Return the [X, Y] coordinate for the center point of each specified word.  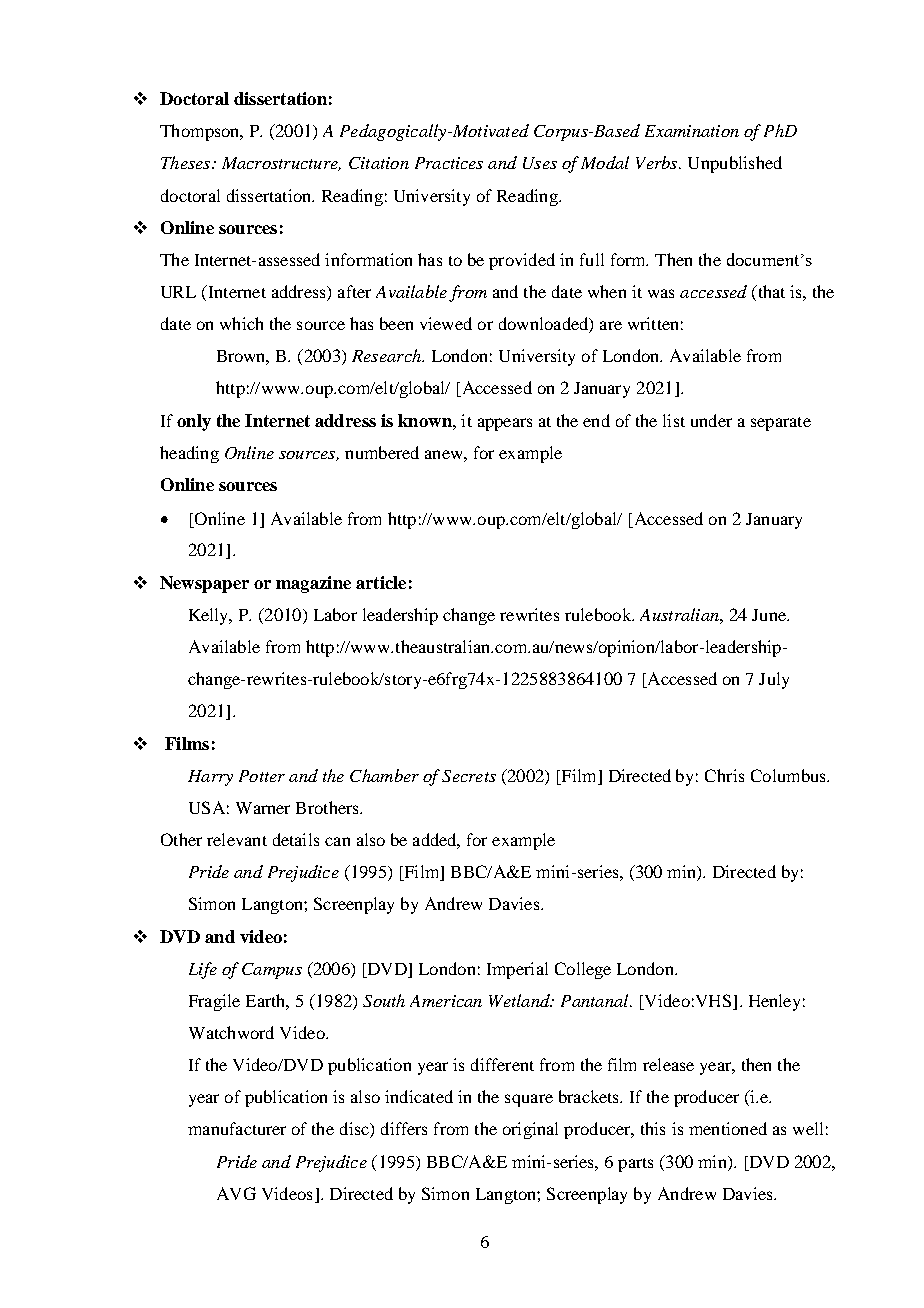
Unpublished [735, 164]
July [774, 680]
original [530, 1130]
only [194, 422]
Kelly [210, 616]
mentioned [728, 1128]
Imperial [517, 970]
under [711, 420]
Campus [272, 971]
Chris [724, 775]
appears [505, 424]
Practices [449, 163]
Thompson [201, 132]
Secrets [469, 776]
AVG [236, 1193]
